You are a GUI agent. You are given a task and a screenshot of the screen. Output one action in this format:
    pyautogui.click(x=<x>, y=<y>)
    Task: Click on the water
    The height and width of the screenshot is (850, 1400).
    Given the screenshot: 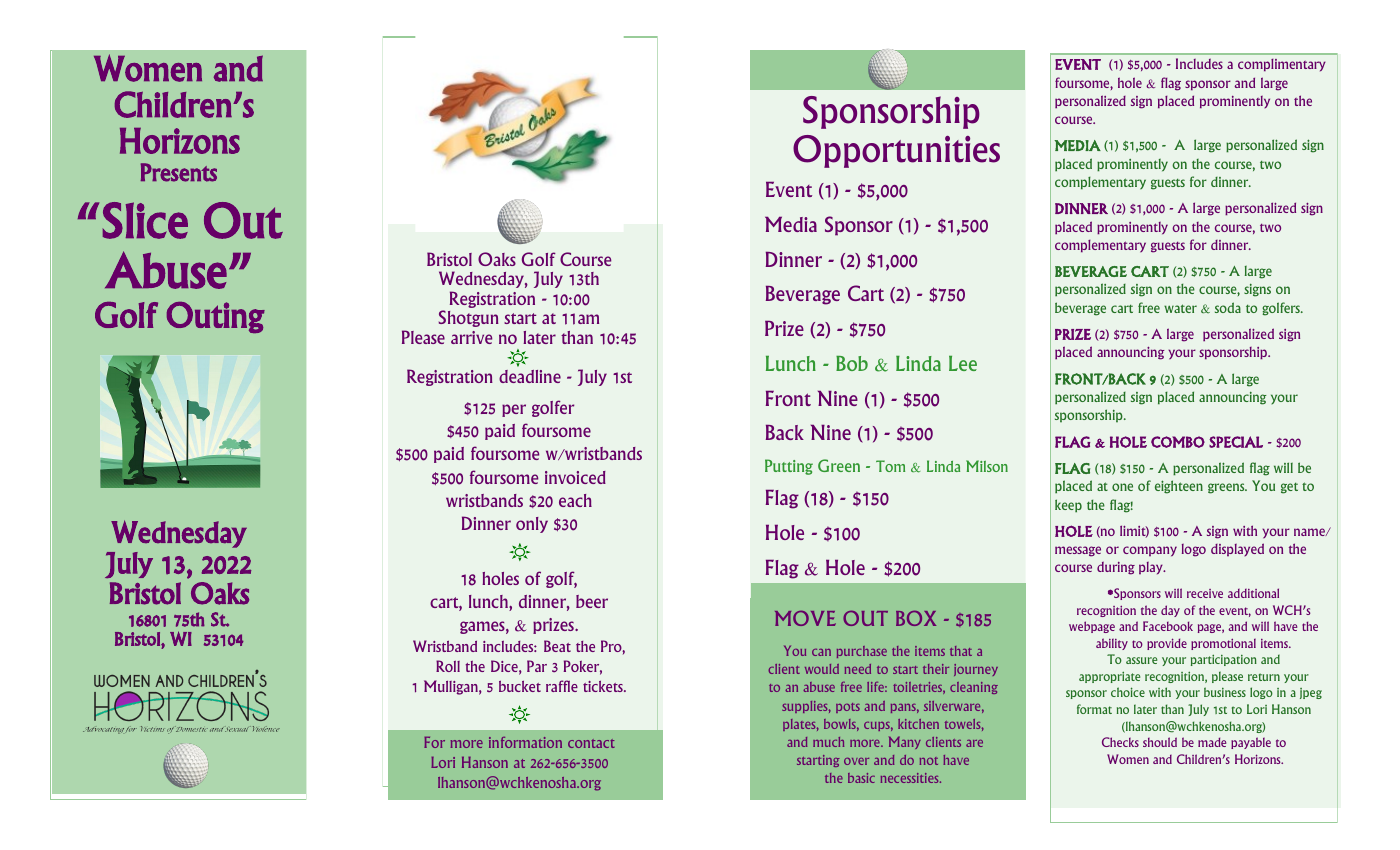 What is the action you would take?
    pyautogui.click(x=1180, y=308)
